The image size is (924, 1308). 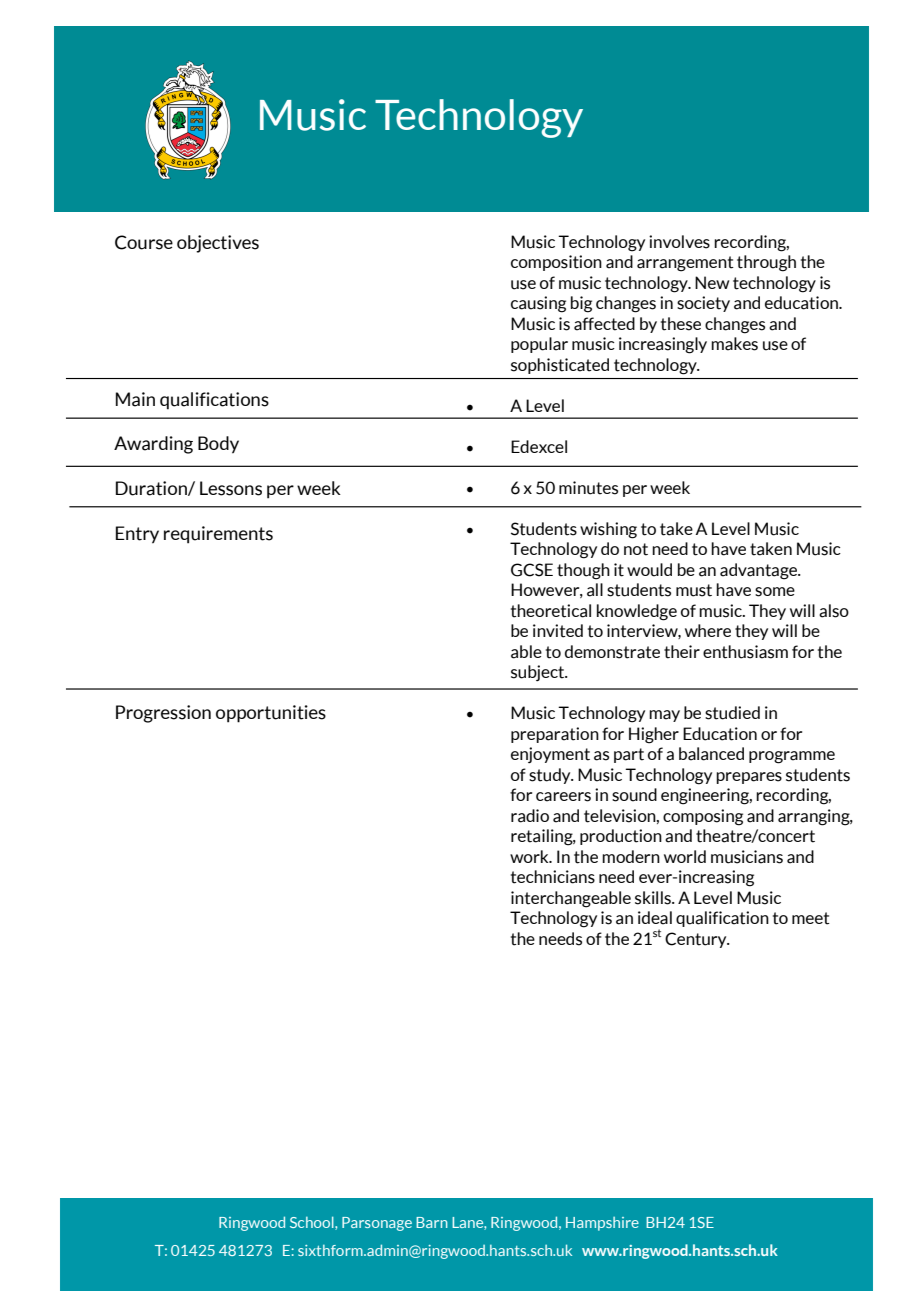 I want to click on Century, so click(x=697, y=940).
